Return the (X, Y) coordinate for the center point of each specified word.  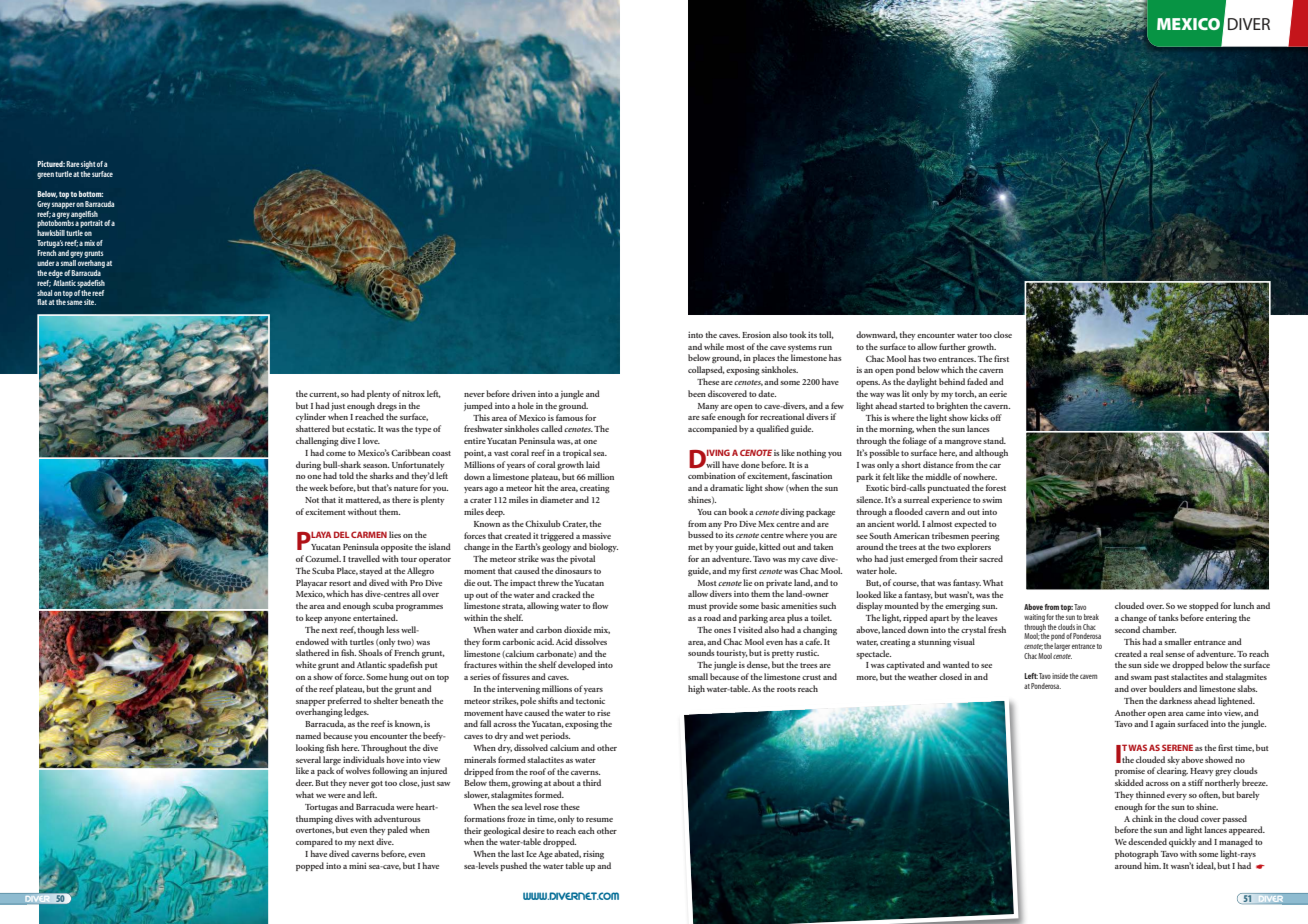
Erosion (756, 335)
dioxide (578, 629)
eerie (998, 394)
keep (313, 618)
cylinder (311, 417)
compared (314, 842)
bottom (91, 194)
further (952, 346)
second (1127, 629)
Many (708, 407)
